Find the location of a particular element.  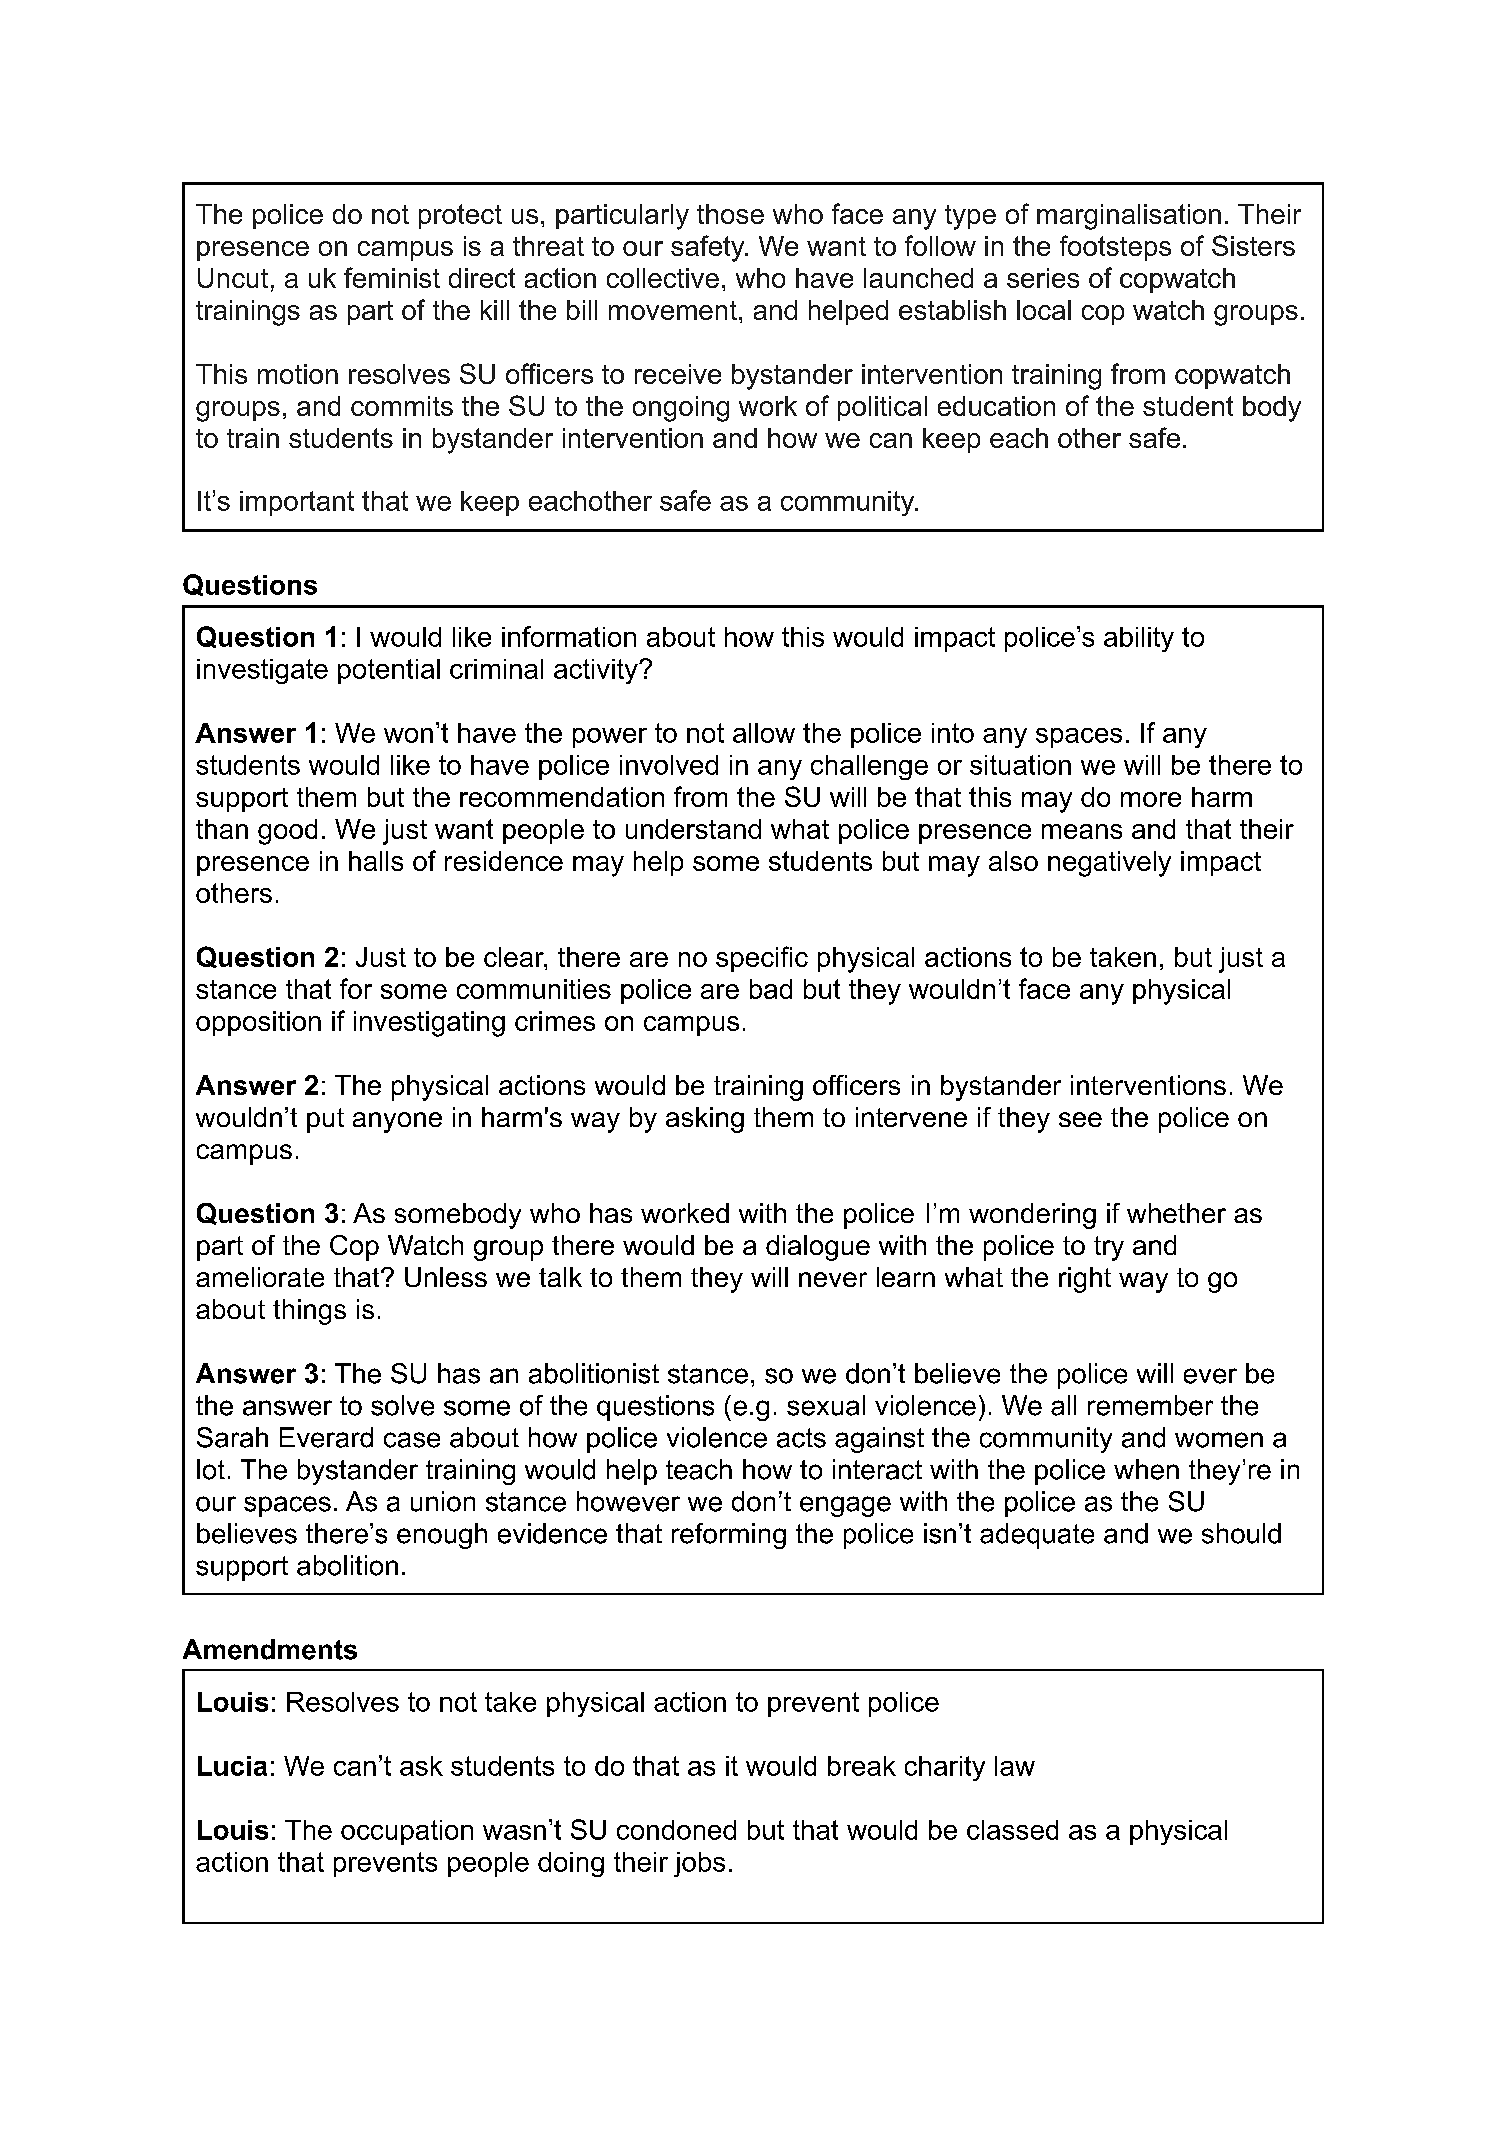

footsteps is located at coordinates (1115, 248).
